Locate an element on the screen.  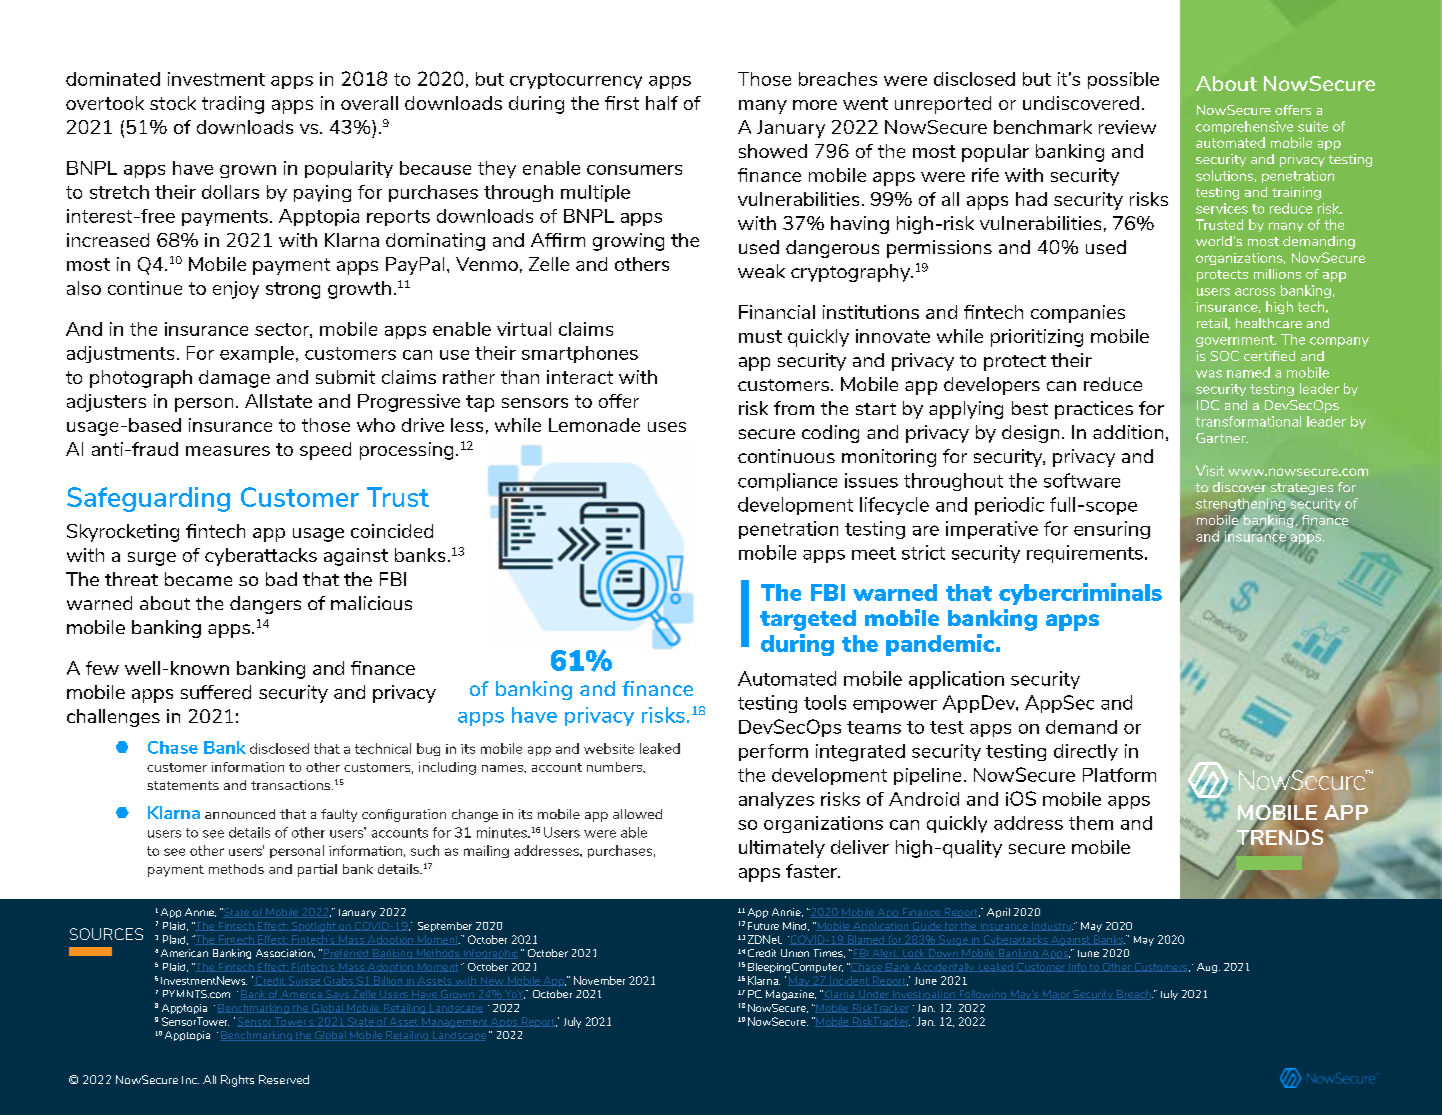
targeted is located at coordinates (808, 620).
